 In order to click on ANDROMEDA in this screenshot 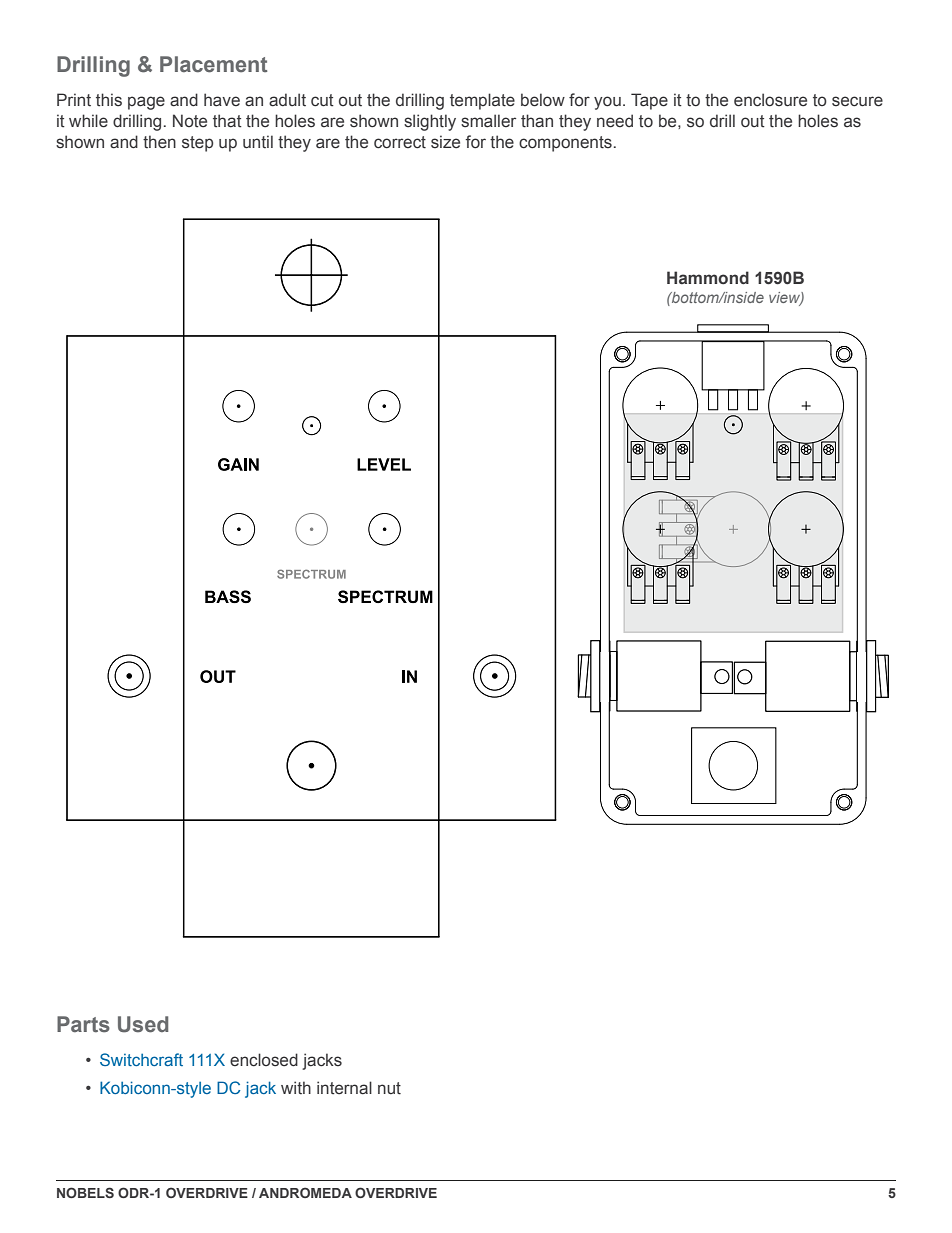, I will do `click(305, 1192)`.
